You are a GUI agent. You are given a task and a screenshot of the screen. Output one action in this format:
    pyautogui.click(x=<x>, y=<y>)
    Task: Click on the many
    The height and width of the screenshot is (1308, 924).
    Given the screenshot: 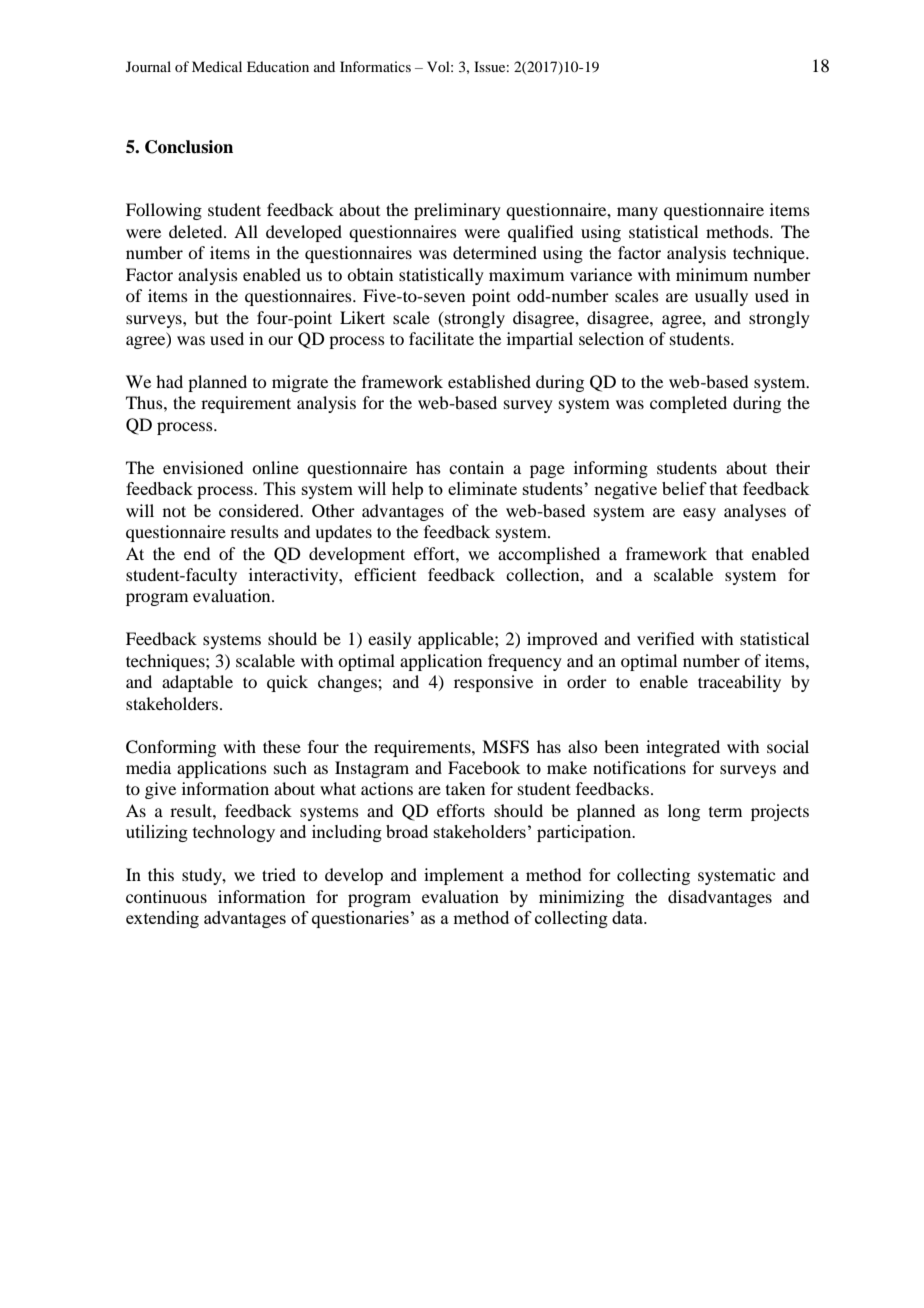 What is the action you would take?
    pyautogui.click(x=637, y=213)
